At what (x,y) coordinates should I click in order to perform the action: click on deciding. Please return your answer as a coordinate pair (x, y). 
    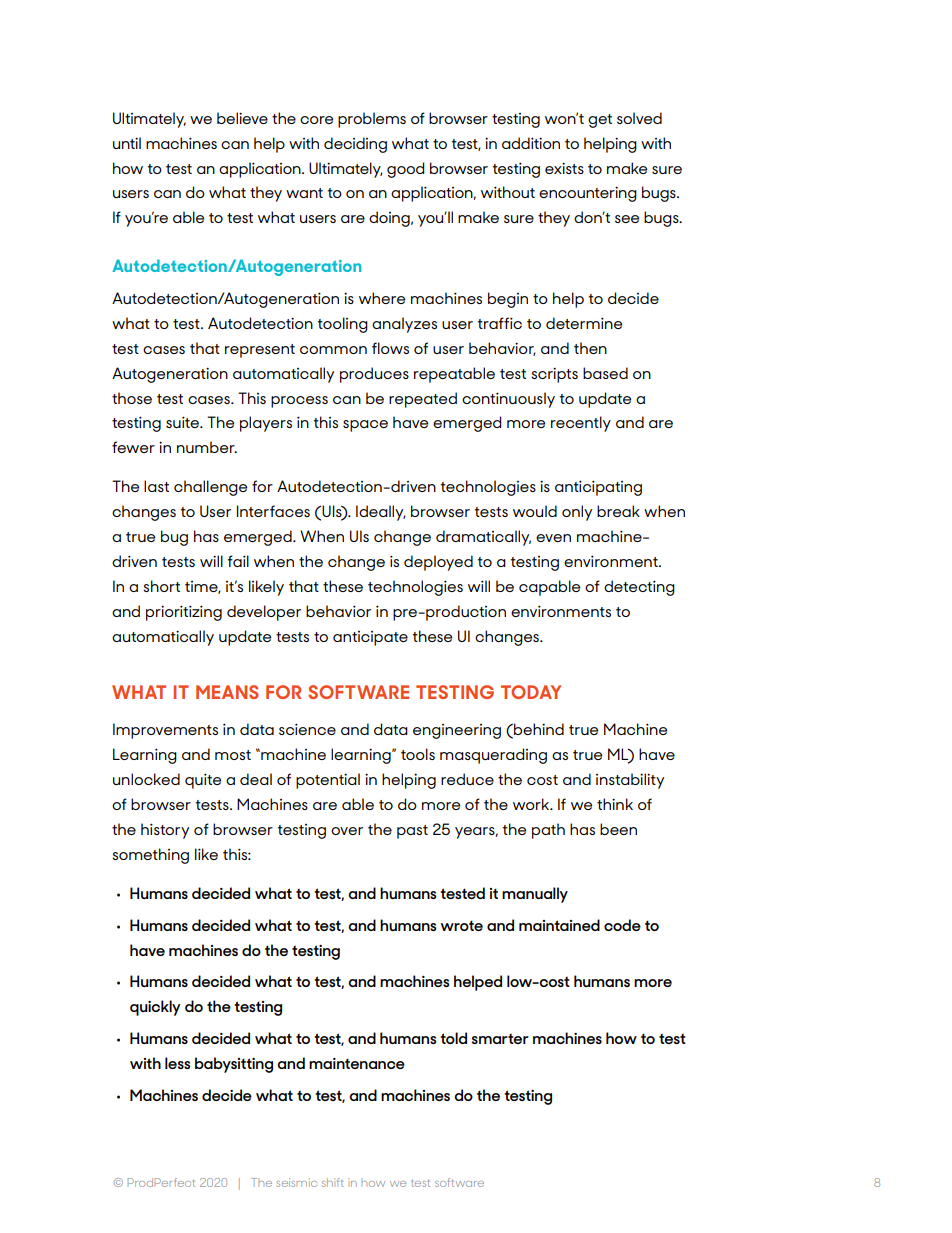
    Looking at the image, I should click on (355, 145).
